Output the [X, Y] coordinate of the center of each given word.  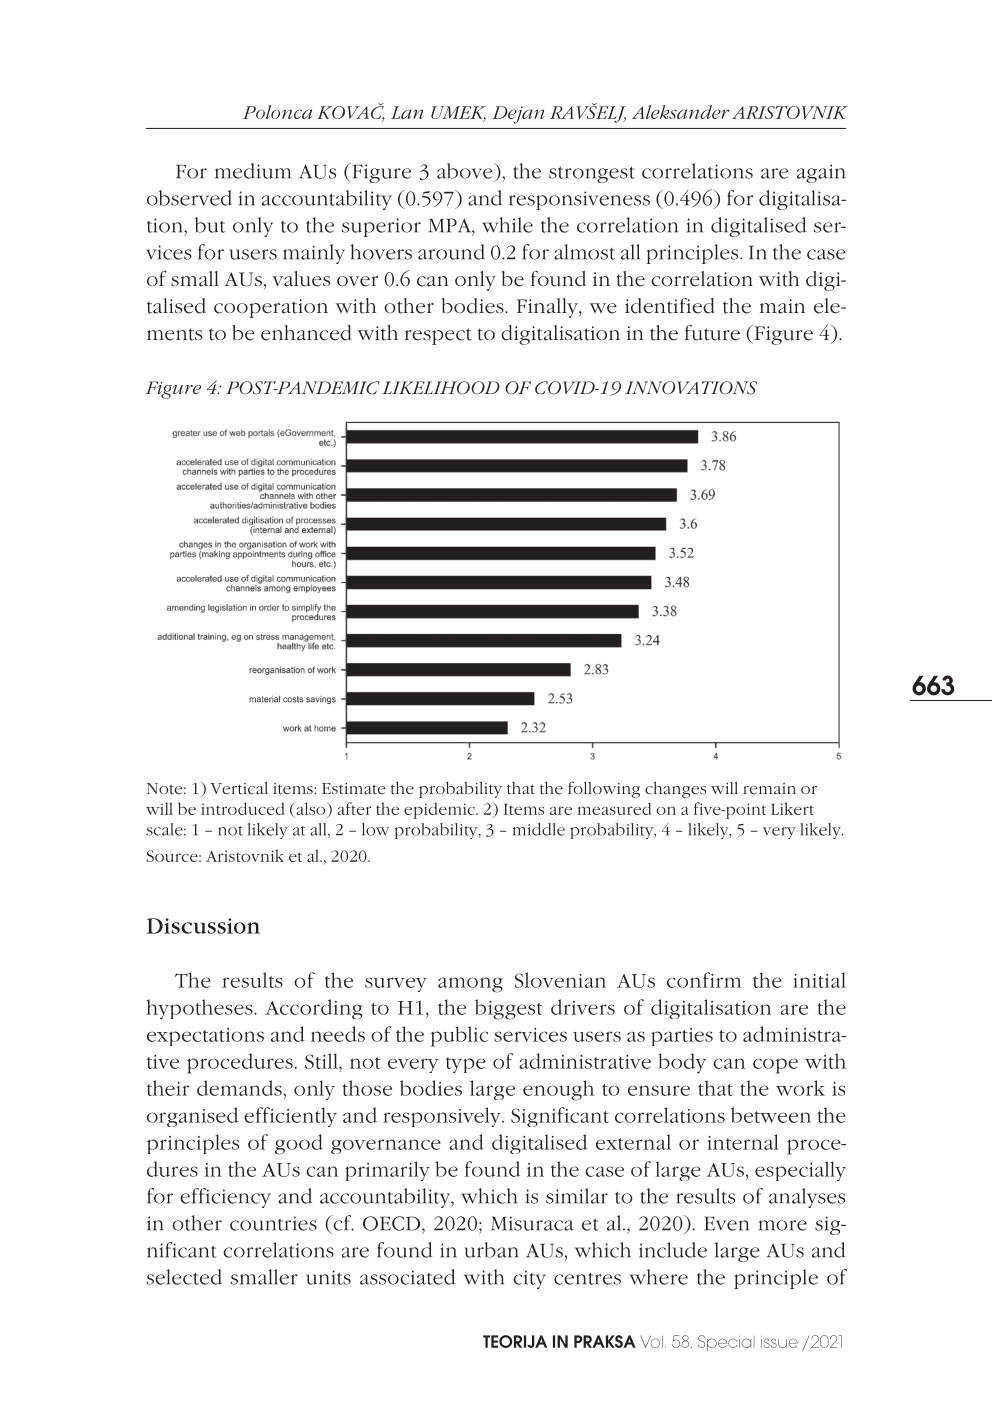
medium [253, 171]
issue [779, 1341]
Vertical [239, 788]
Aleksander [681, 112]
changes [675, 790]
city [529, 1279]
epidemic [440, 810]
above [466, 171]
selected [184, 1277]
